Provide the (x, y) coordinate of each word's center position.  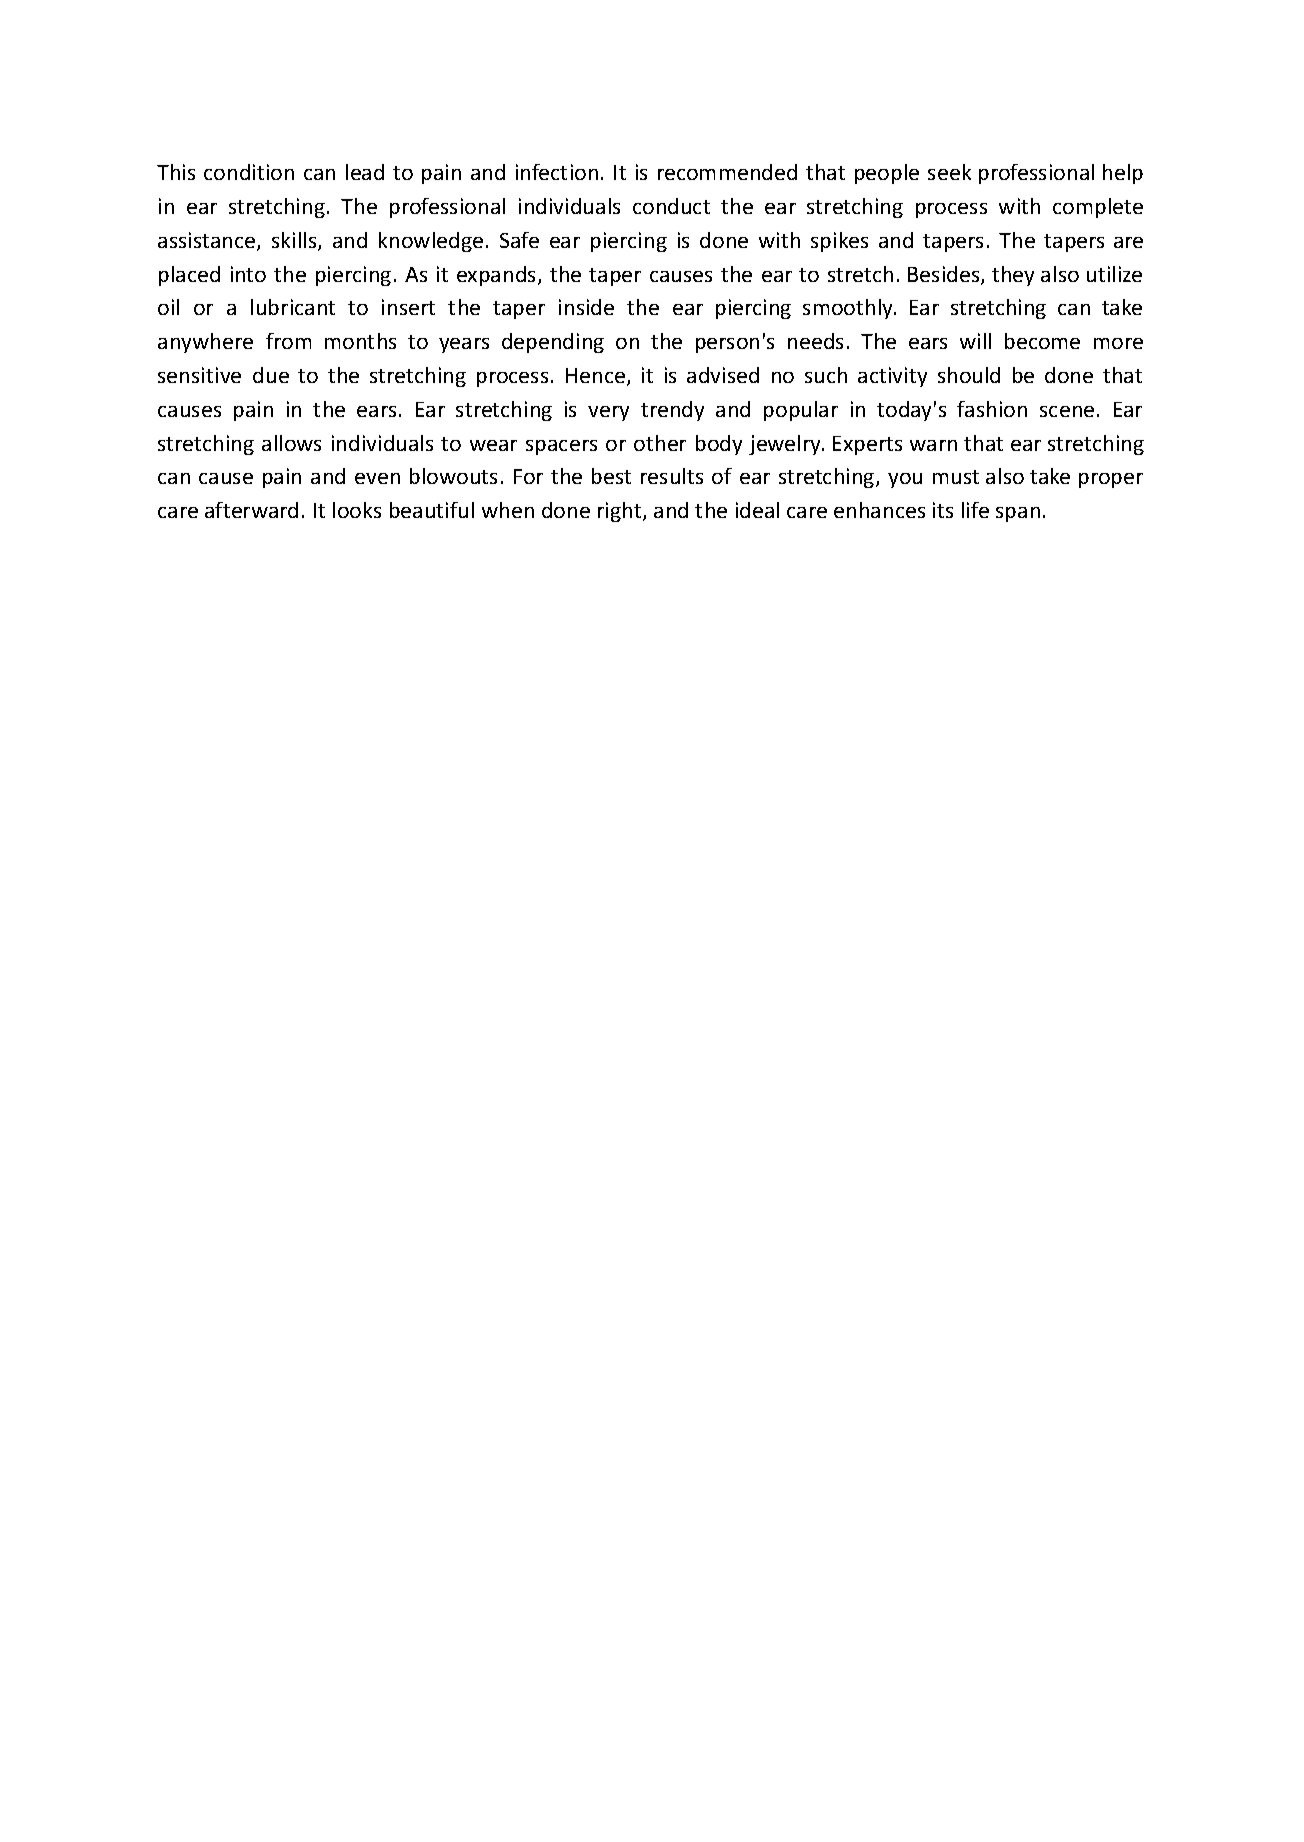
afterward (251, 510)
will (975, 341)
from (288, 341)
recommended (727, 172)
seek (949, 172)
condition (249, 172)
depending (553, 343)
